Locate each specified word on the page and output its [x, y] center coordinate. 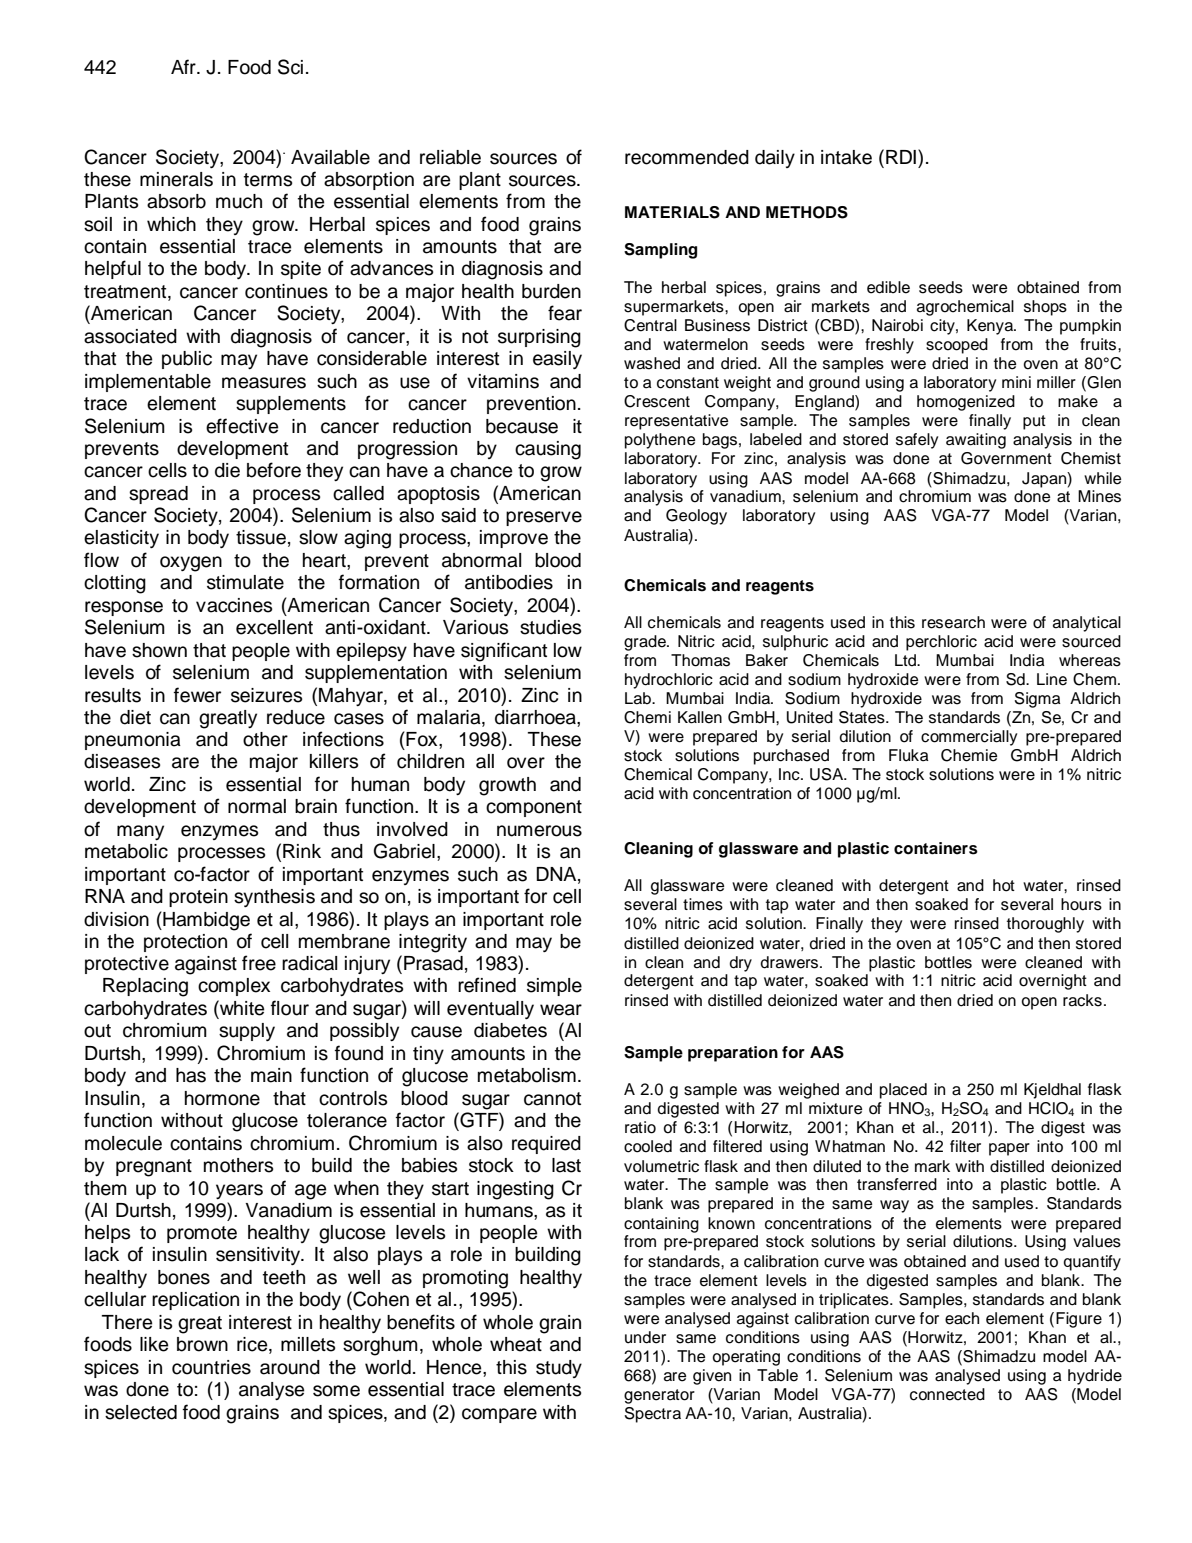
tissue [261, 537]
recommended [687, 157]
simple [554, 987]
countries [211, 1367]
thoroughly [1045, 925]
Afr [184, 66]
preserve [544, 518]
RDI [901, 157]
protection [185, 943]
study [559, 1369]
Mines [1099, 496]
